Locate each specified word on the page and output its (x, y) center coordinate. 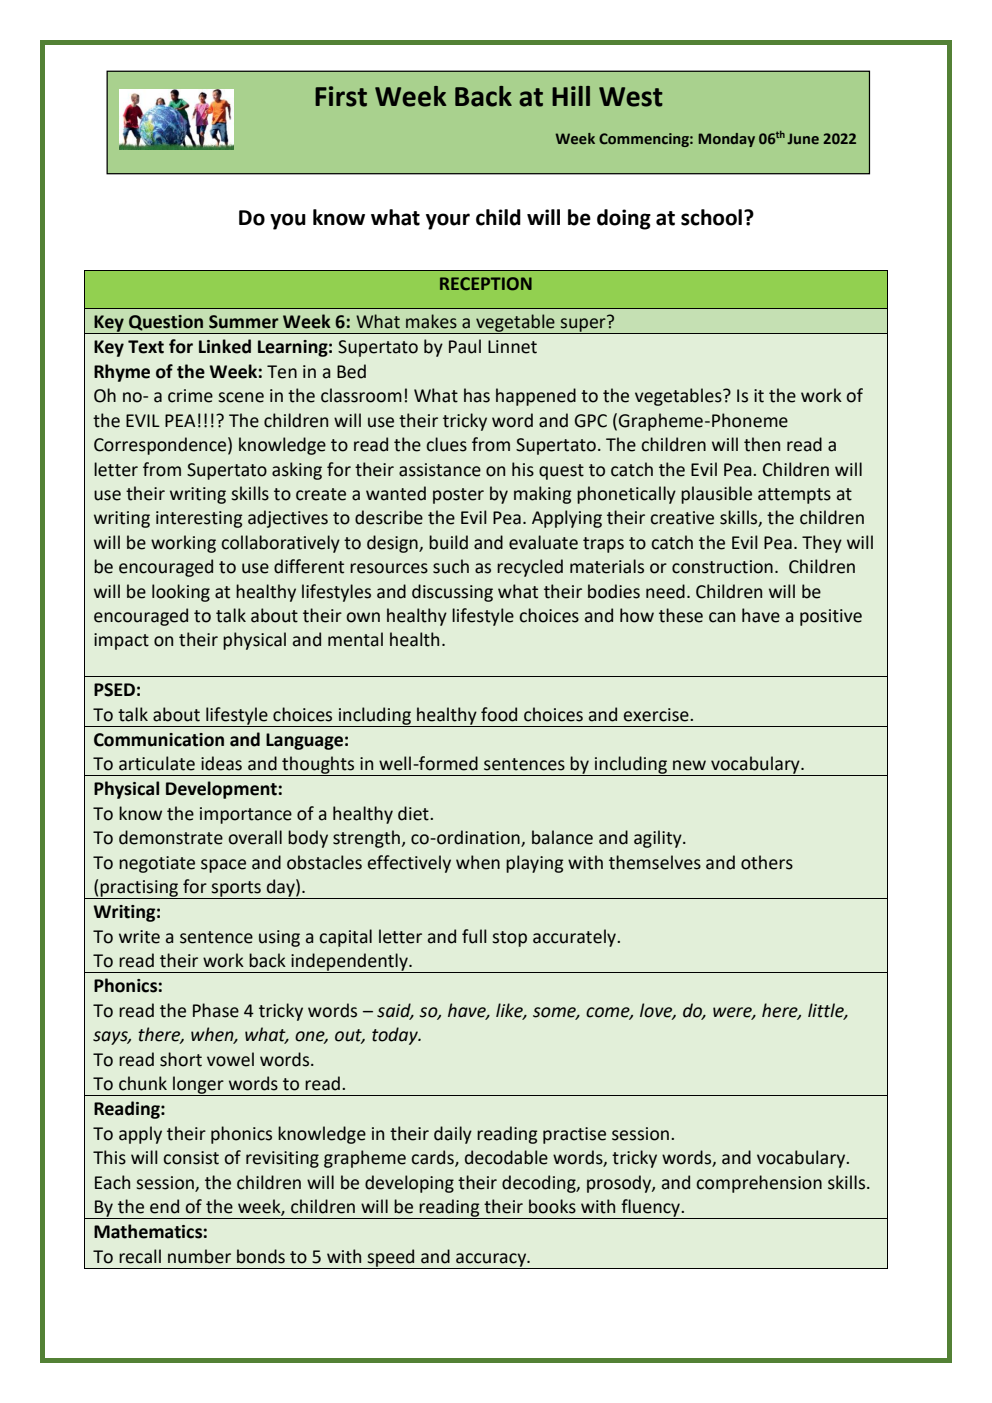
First (341, 96)
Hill (571, 96)
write (139, 937)
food (499, 714)
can (722, 617)
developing (409, 1184)
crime (190, 396)
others (767, 862)
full (474, 936)
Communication (159, 740)
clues (446, 444)
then (762, 444)
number (199, 1256)
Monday (726, 140)
